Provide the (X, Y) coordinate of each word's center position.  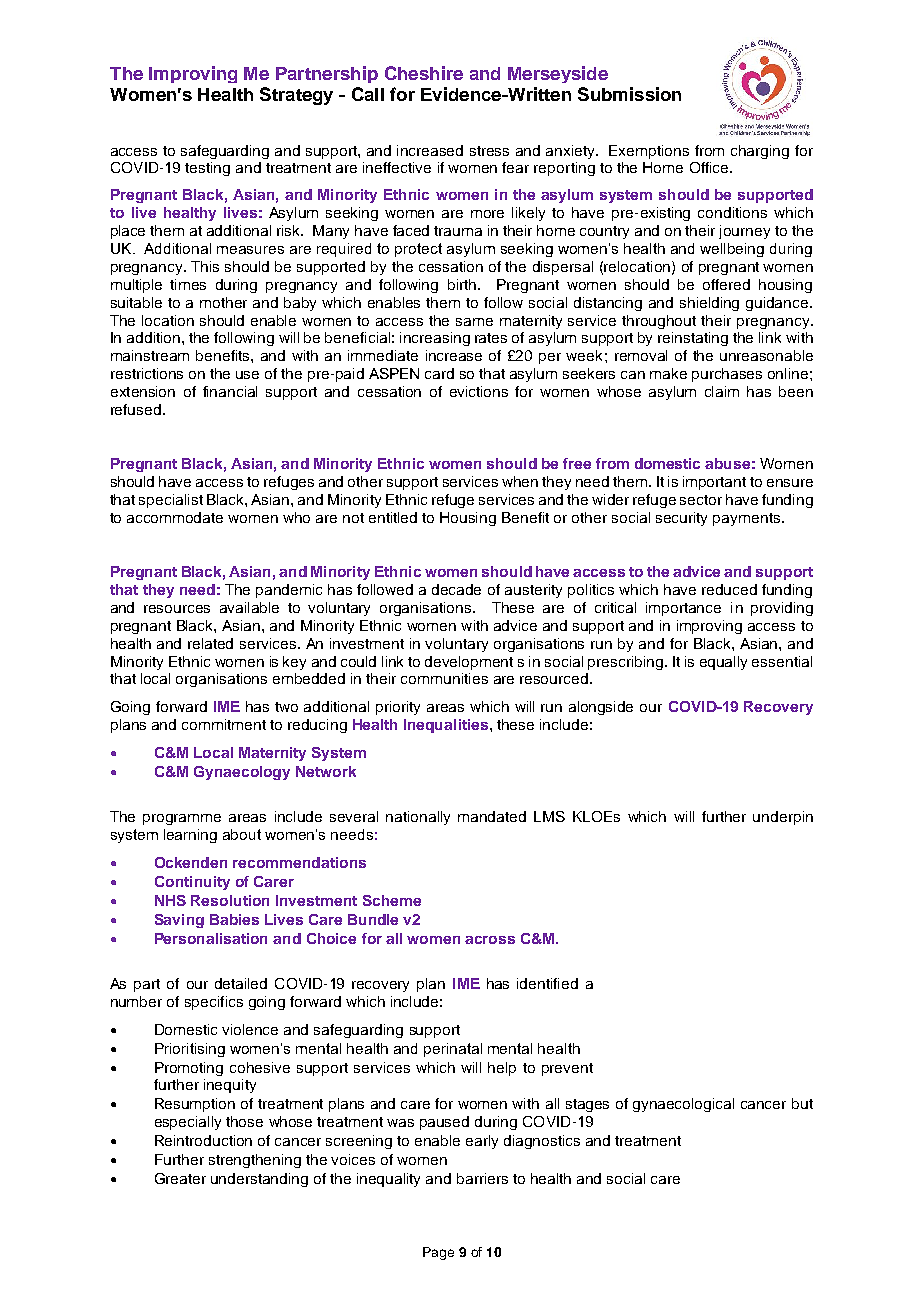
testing (207, 169)
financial (230, 391)
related (210, 643)
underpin (783, 818)
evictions (479, 391)
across (490, 940)
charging (760, 152)
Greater (180, 1178)
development (469, 663)
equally (723, 663)
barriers (482, 1178)
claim (722, 391)
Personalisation (211, 938)
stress (489, 151)
